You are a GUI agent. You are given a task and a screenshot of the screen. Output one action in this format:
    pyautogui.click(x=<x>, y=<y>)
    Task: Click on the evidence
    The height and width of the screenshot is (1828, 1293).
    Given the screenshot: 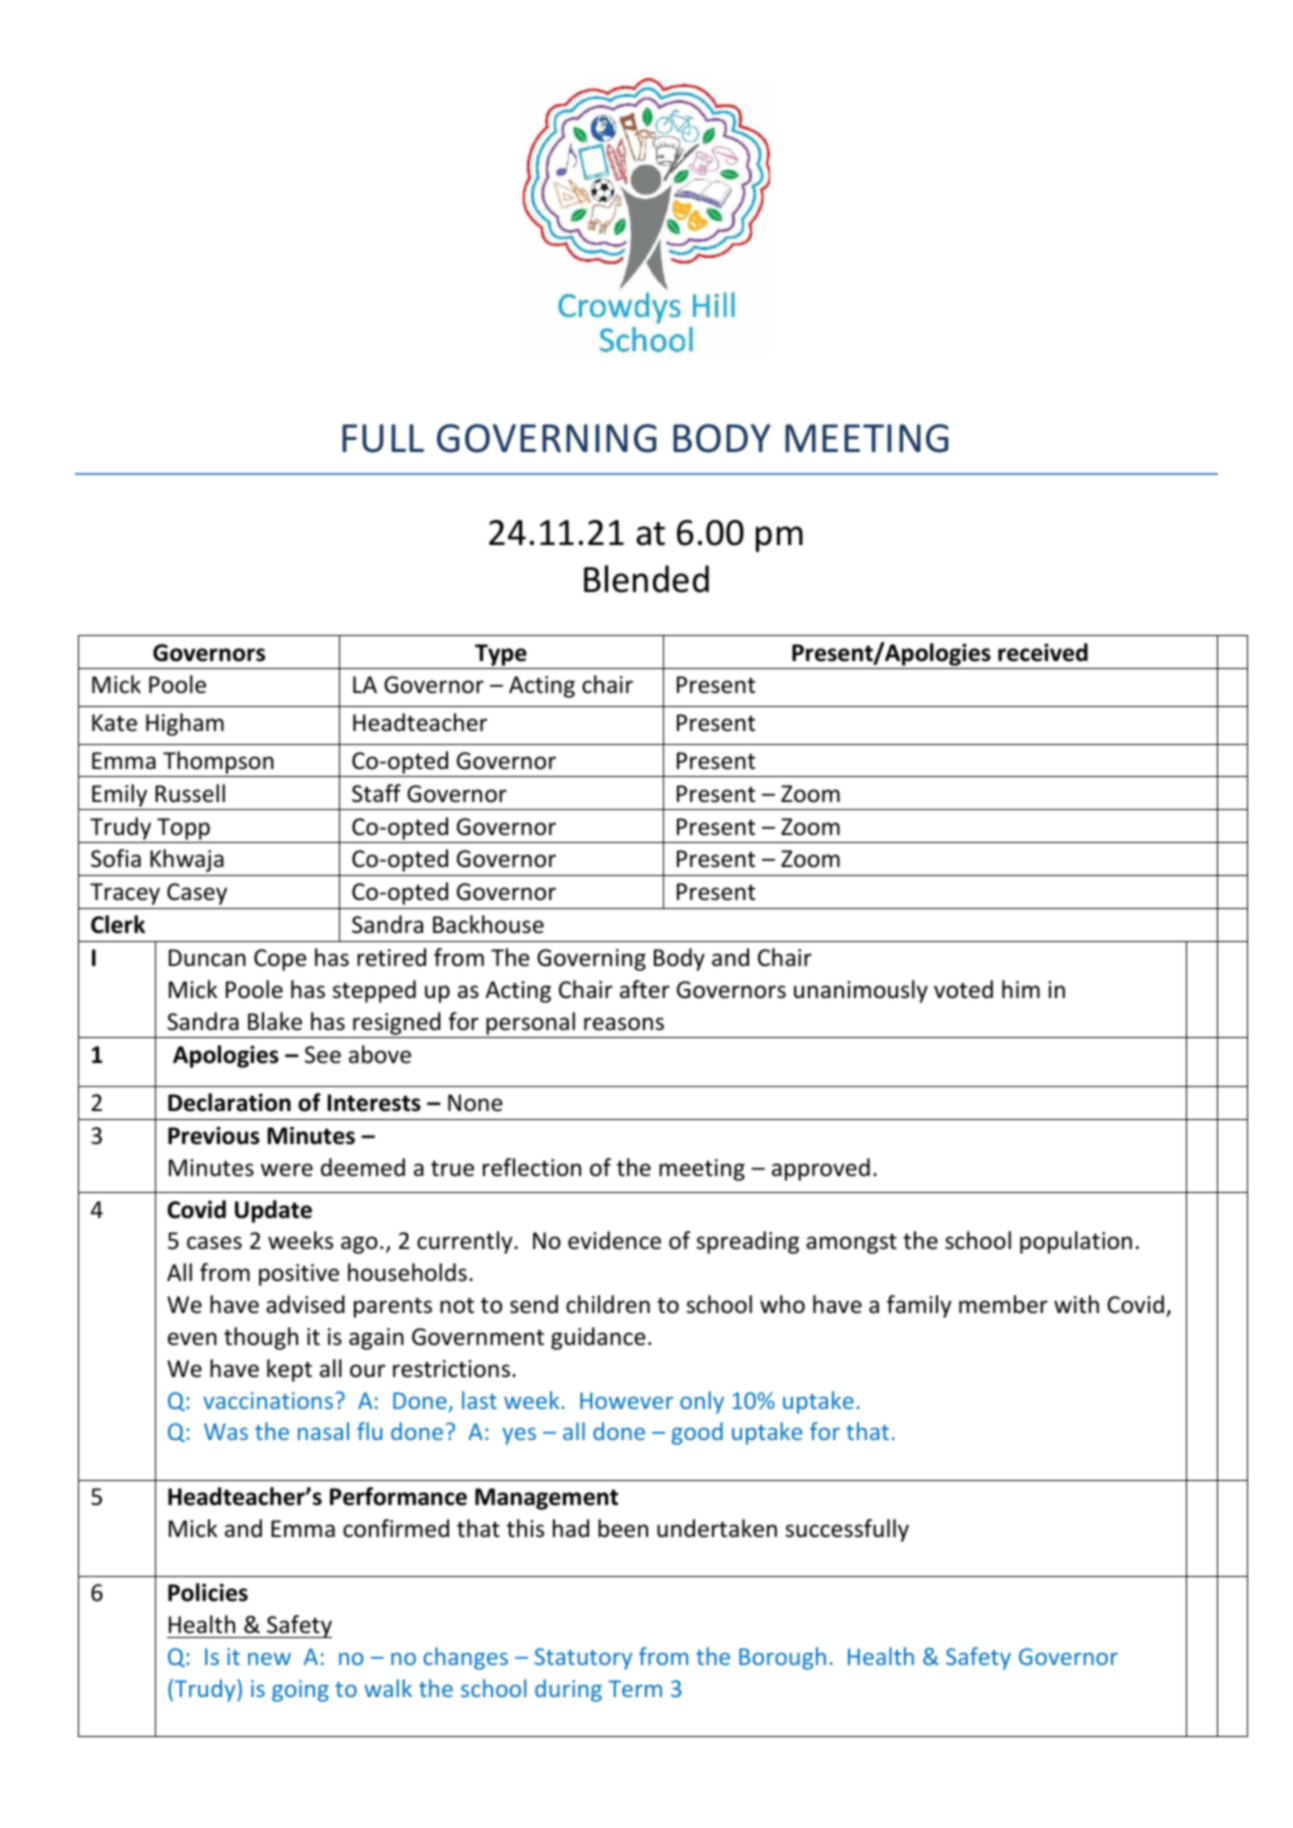 What is the action you would take?
    pyautogui.click(x=614, y=1240)
